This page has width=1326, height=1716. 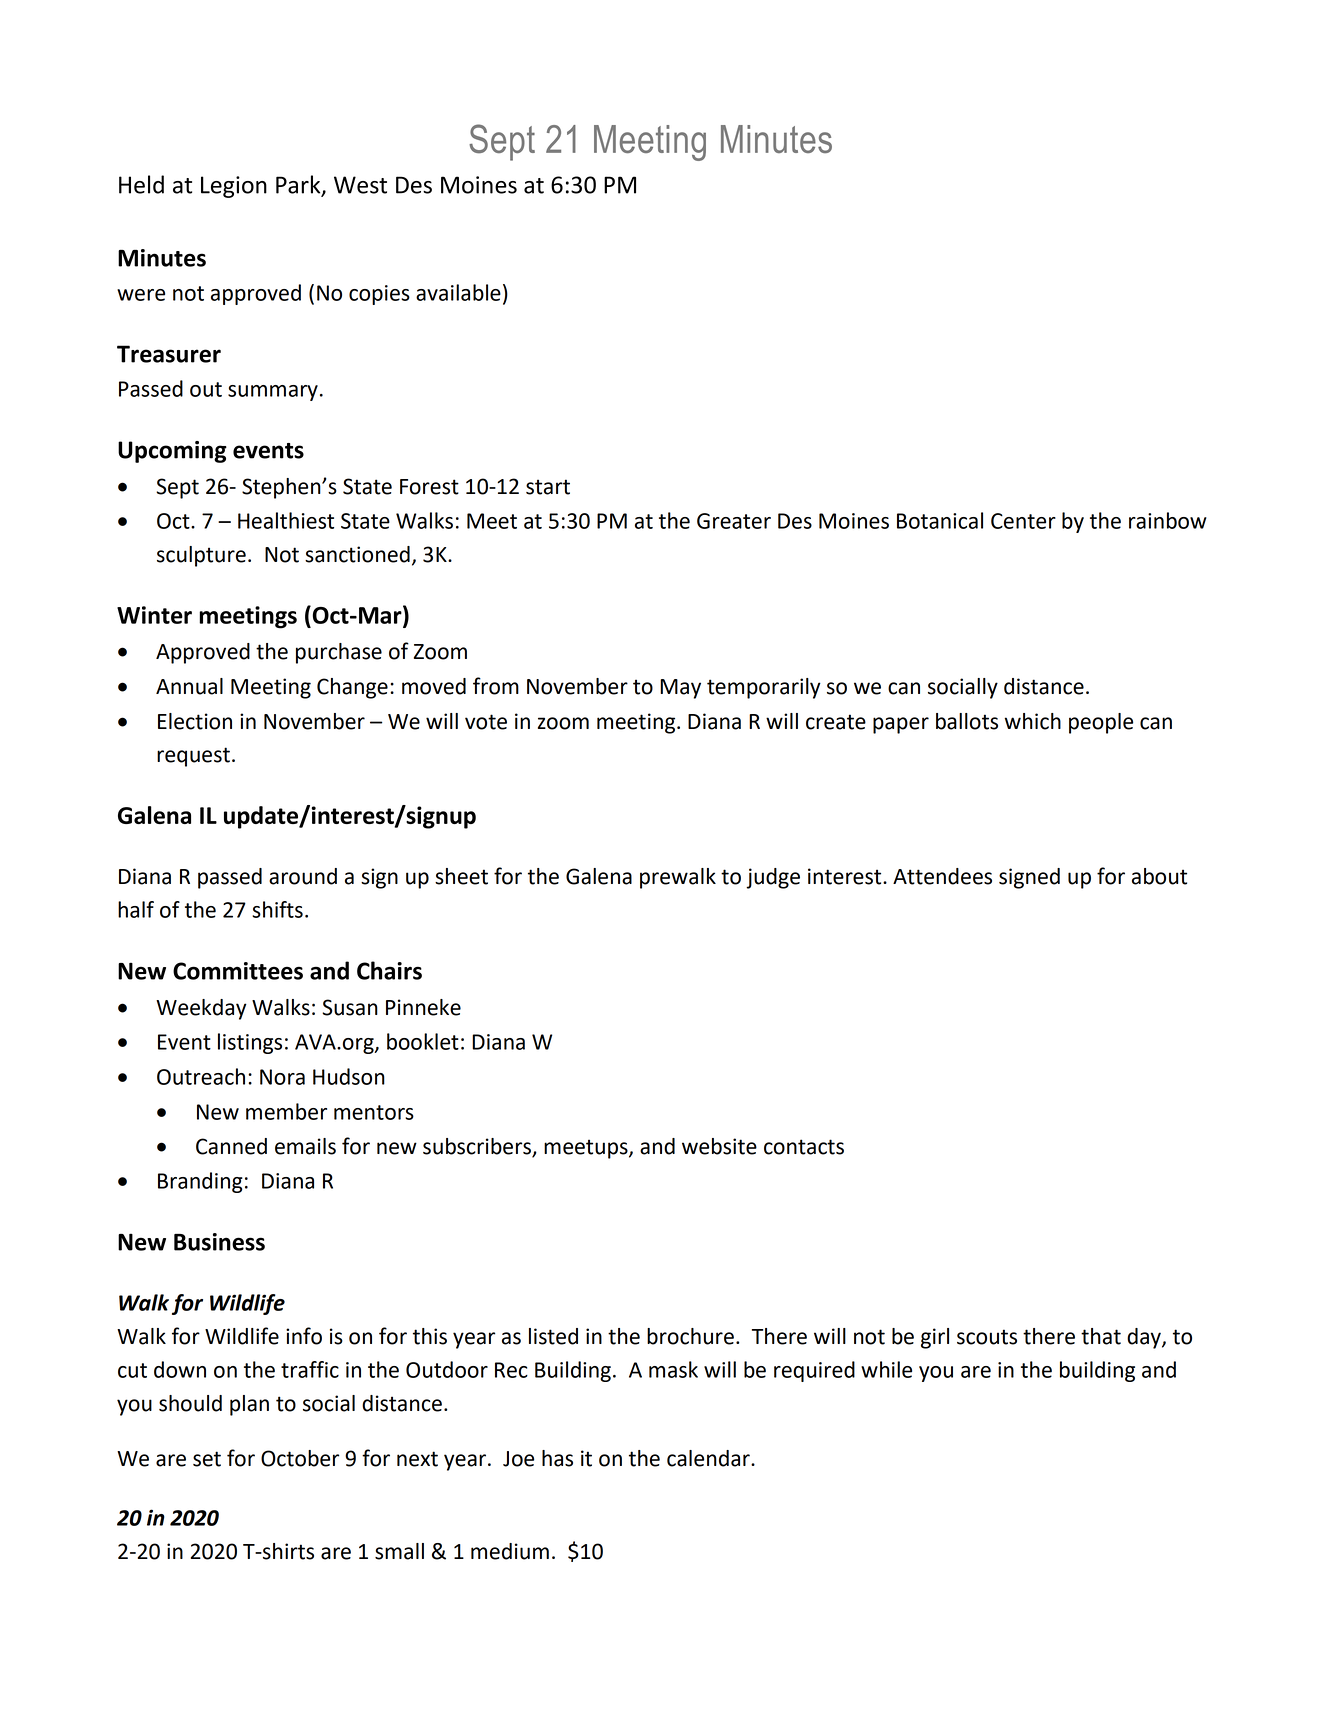 What do you see at coordinates (773, 878) in the page?
I see `judge` at bounding box center [773, 878].
